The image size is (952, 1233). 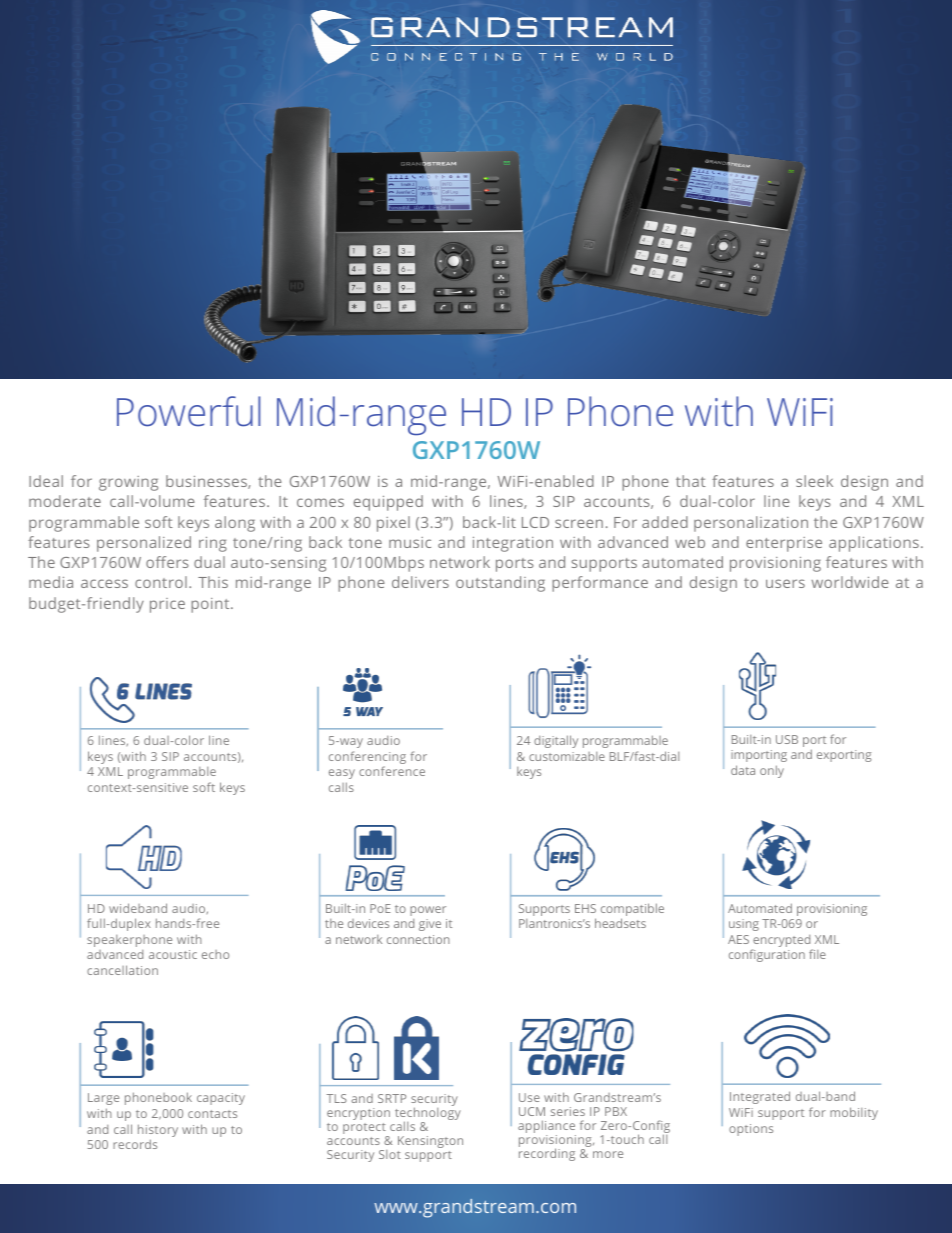 What do you see at coordinates (772, 771) in the image?
I see `only` at bounding box center [772, 771].
